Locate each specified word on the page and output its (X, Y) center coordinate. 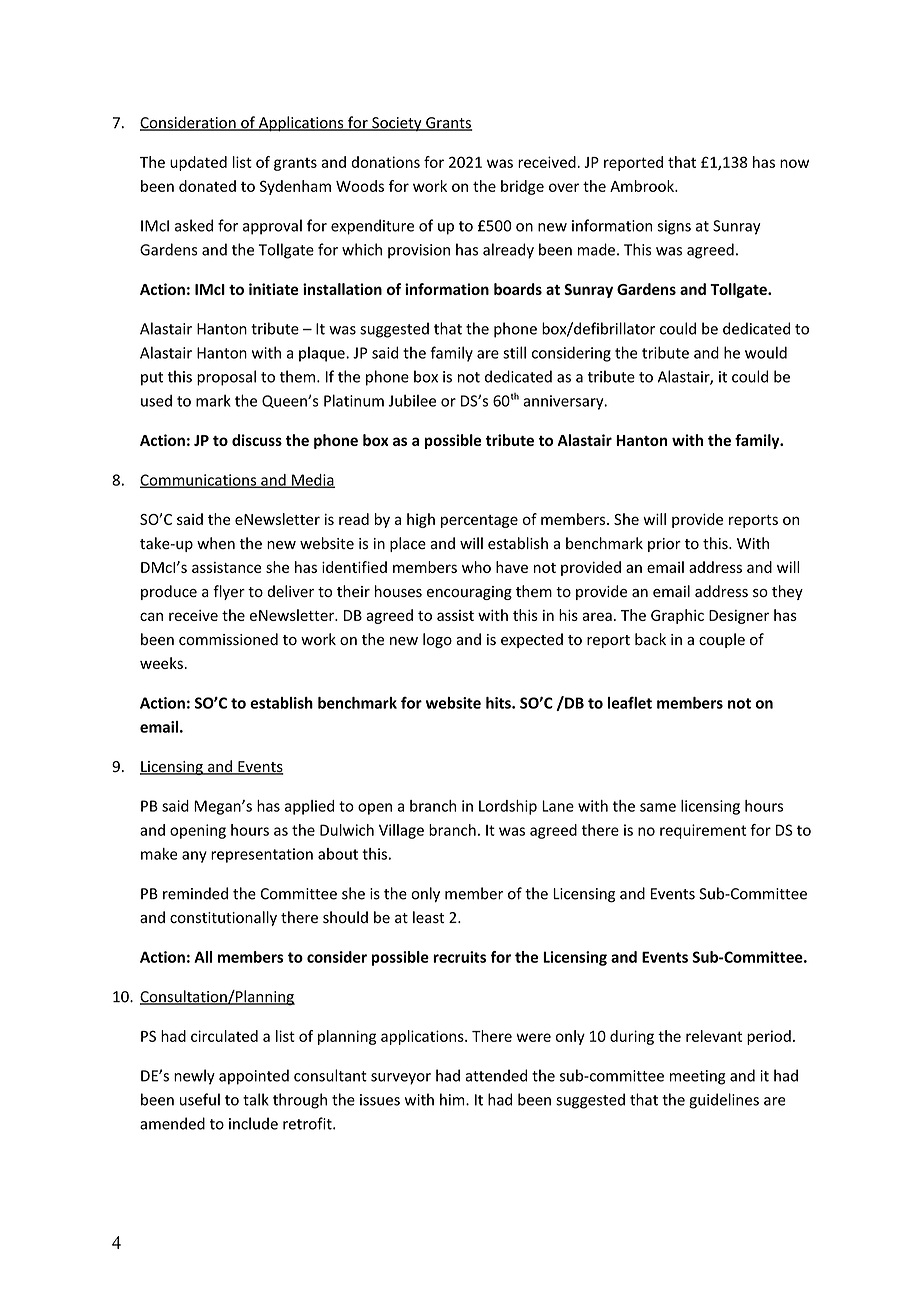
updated (198, 163)
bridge (522, 187)
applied (309, 807)
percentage (479, 521)
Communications (199, 481)
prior (664, 545)
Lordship (508, 807)
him (453, 1099)
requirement (703, 831)
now (794, 163)
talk (256, 1099)
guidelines (724, 1101)
